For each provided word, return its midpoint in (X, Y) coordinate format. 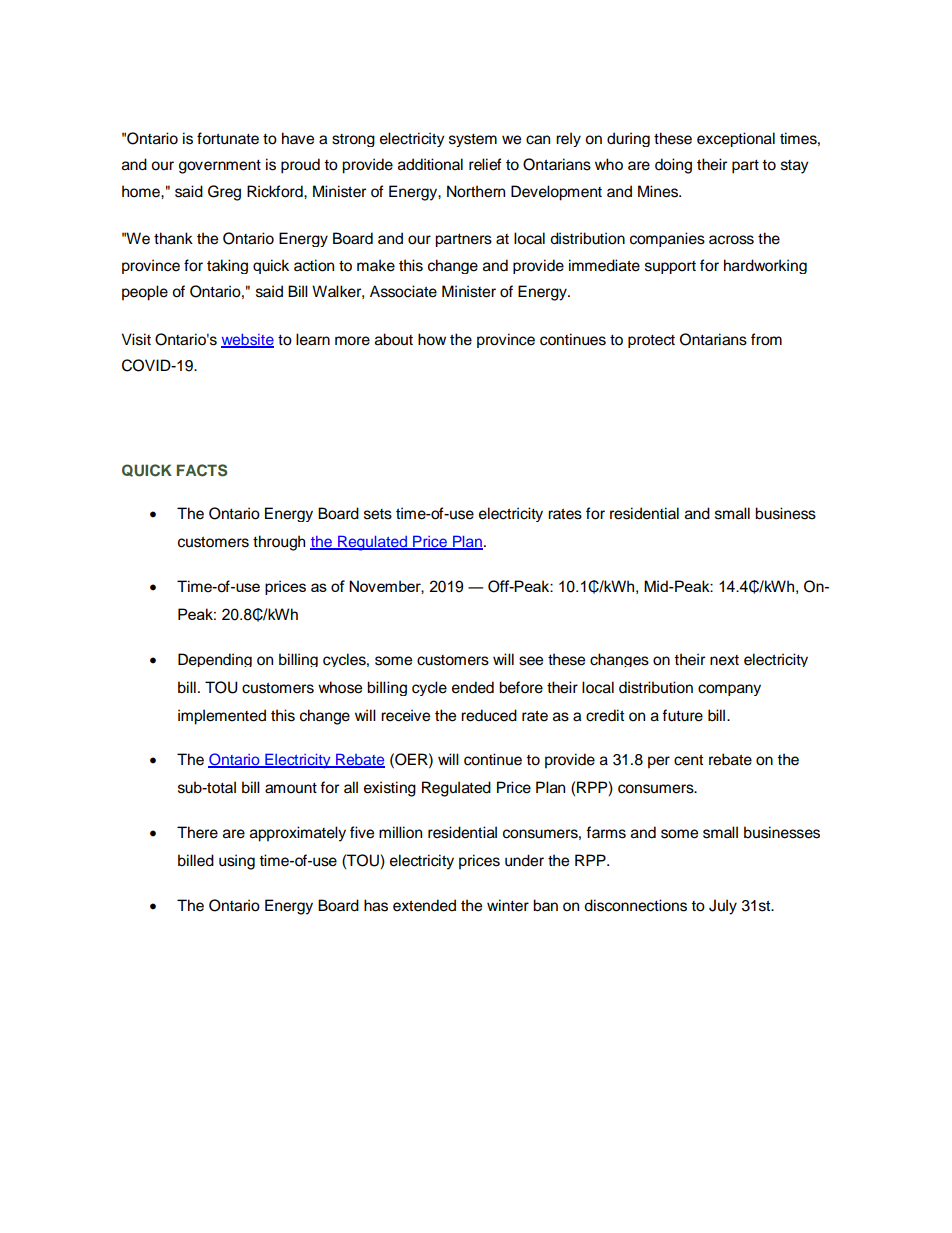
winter (508, 905)
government (220, 167)
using (237, 862)
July (723, 907)
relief (485, 164)
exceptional (736, 139)
